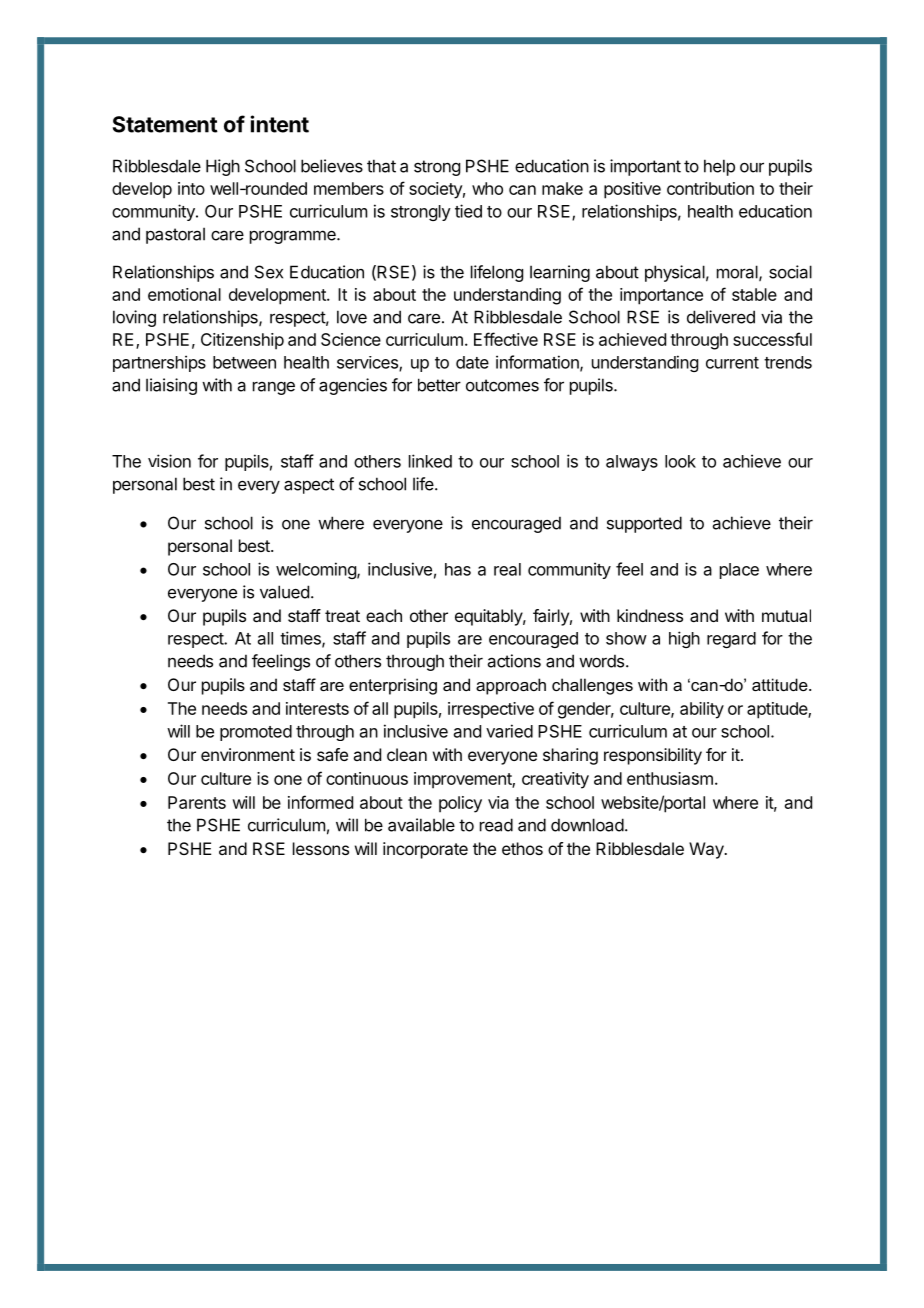 This screenshot has height=1308, width=924. What do you see at coordinates (169, 461) in the screenshot?
I see `vision` at bounding box center [169, 461].
